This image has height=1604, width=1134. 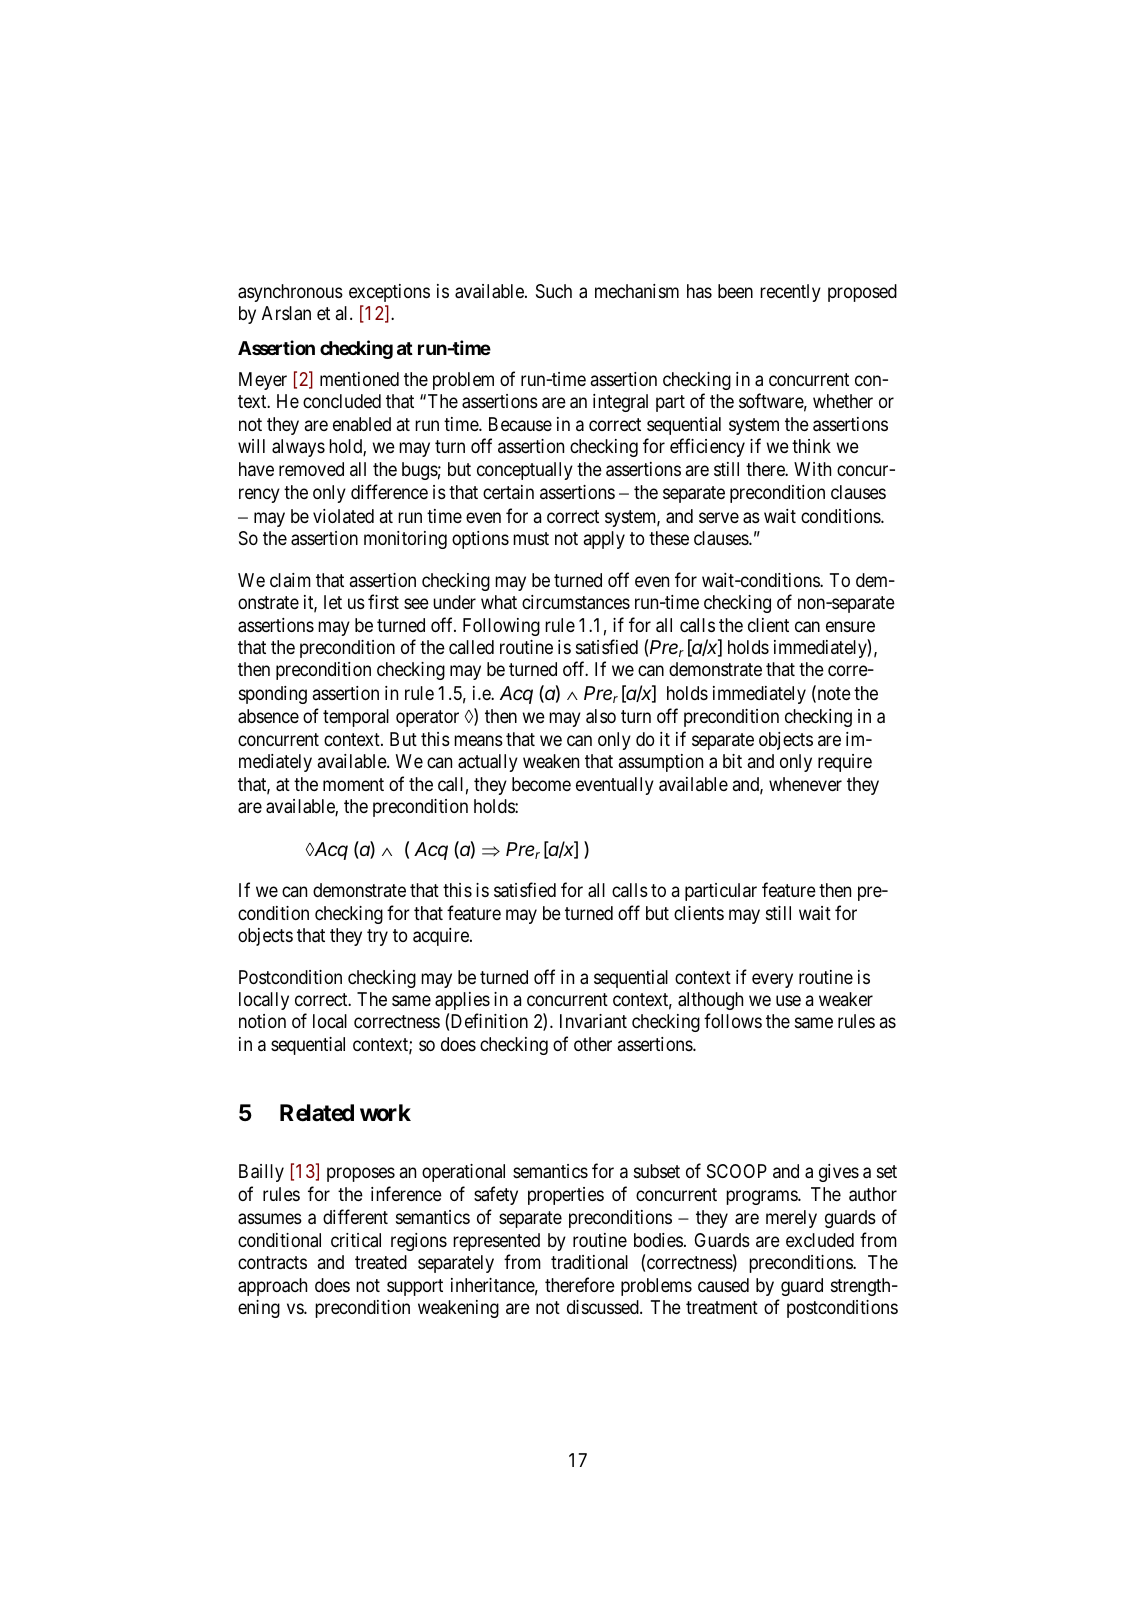 I want to click on critical, so click(x=356, y=1240).
